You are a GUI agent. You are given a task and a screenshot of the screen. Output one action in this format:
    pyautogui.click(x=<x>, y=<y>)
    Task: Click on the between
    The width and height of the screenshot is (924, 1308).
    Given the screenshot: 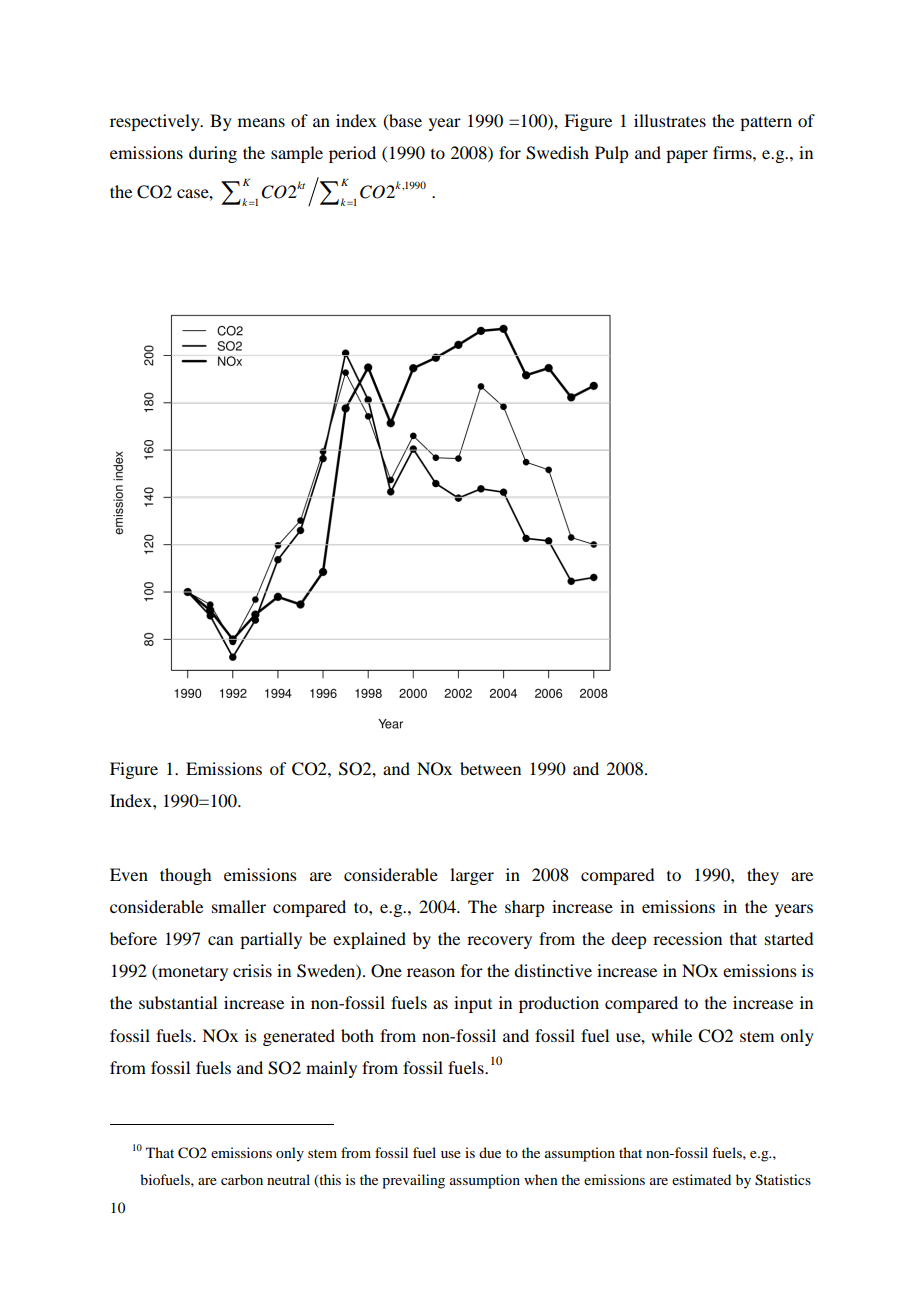 What is the action you would take?
    pyautogui.click(x=490, y=768)
